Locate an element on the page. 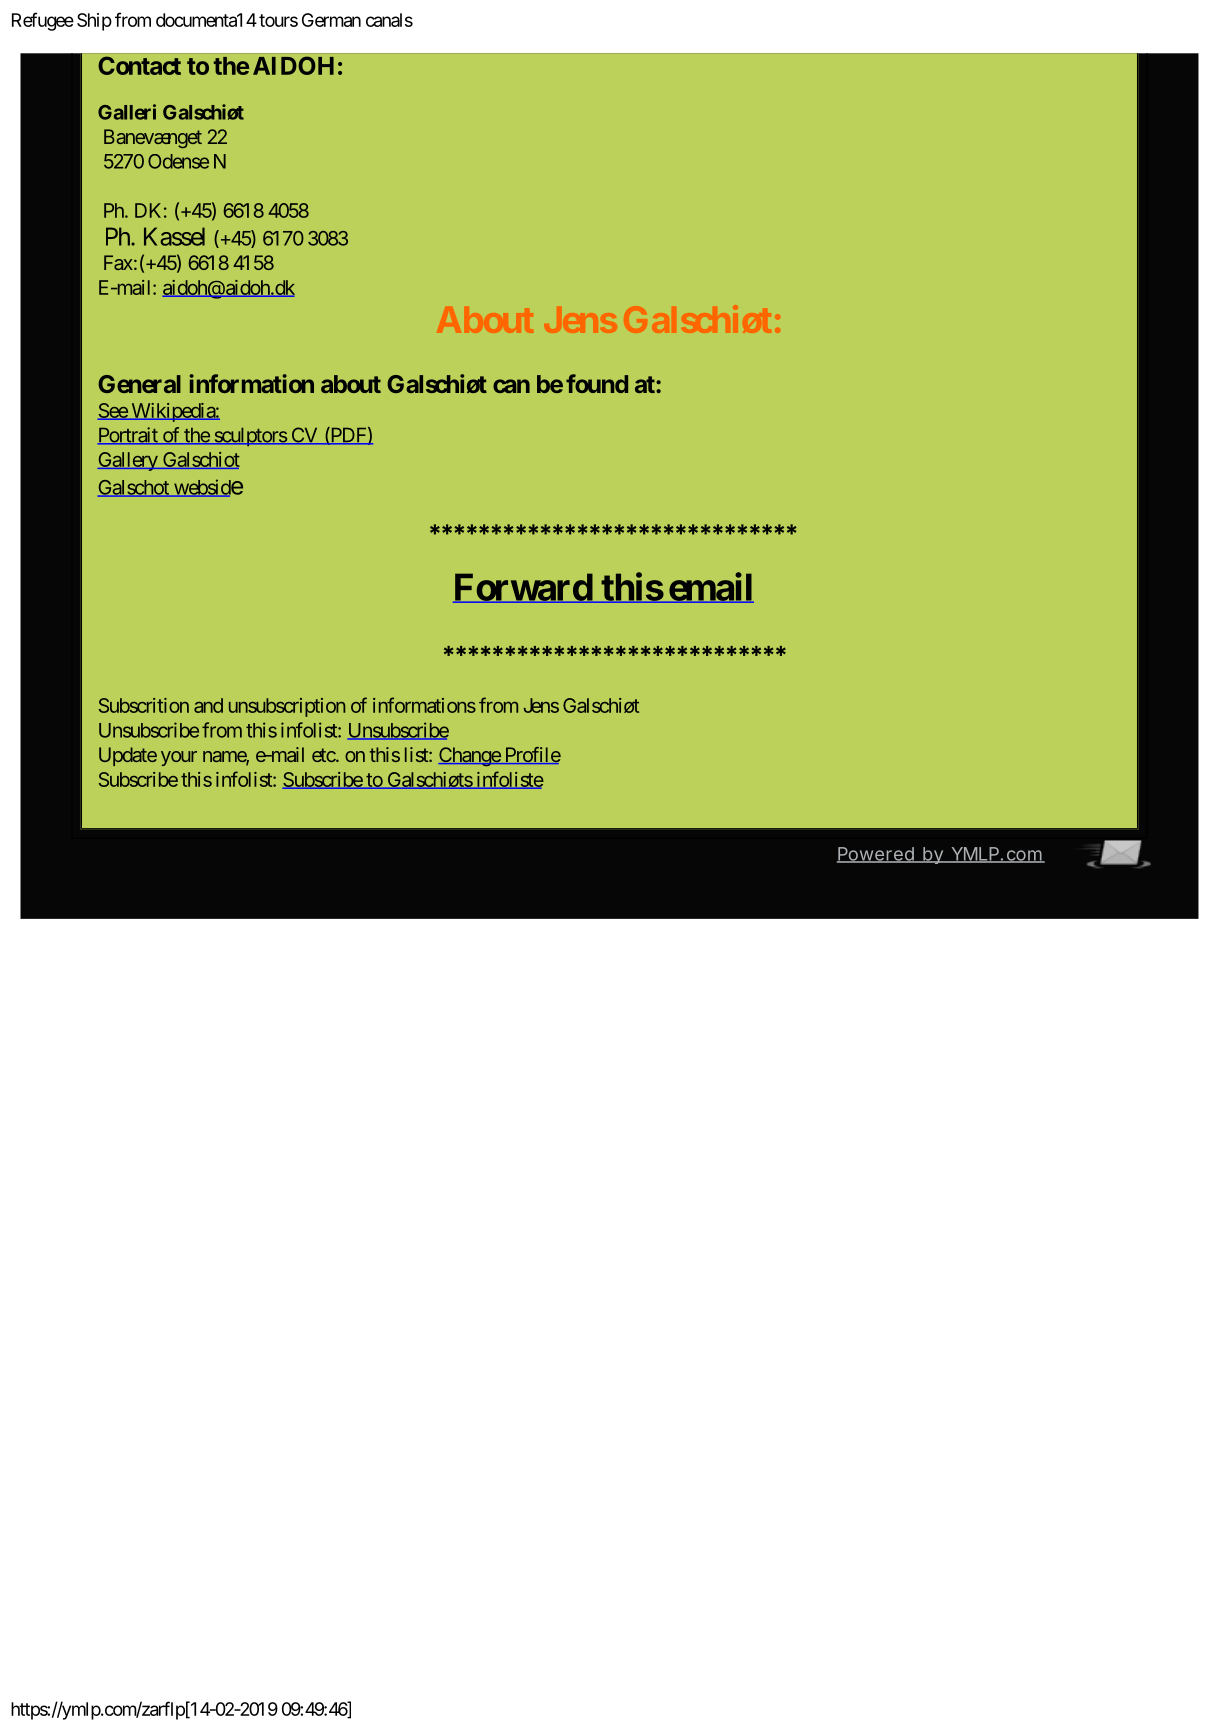 The height and width of the image is (1726, 1220). Forward is located at coordinates (523, 588).
